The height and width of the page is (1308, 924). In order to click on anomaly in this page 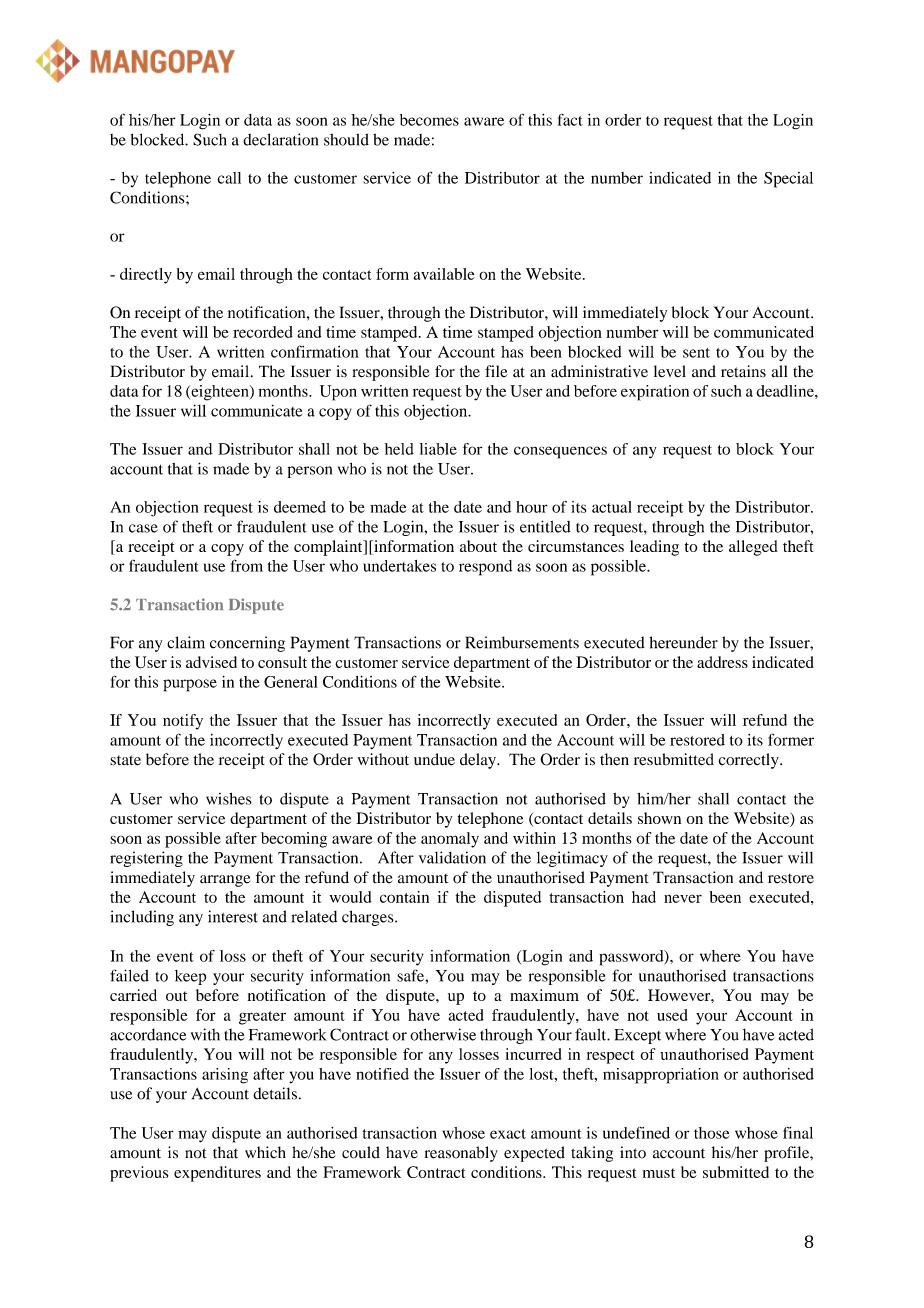, I will do `click(450, 840)`.
